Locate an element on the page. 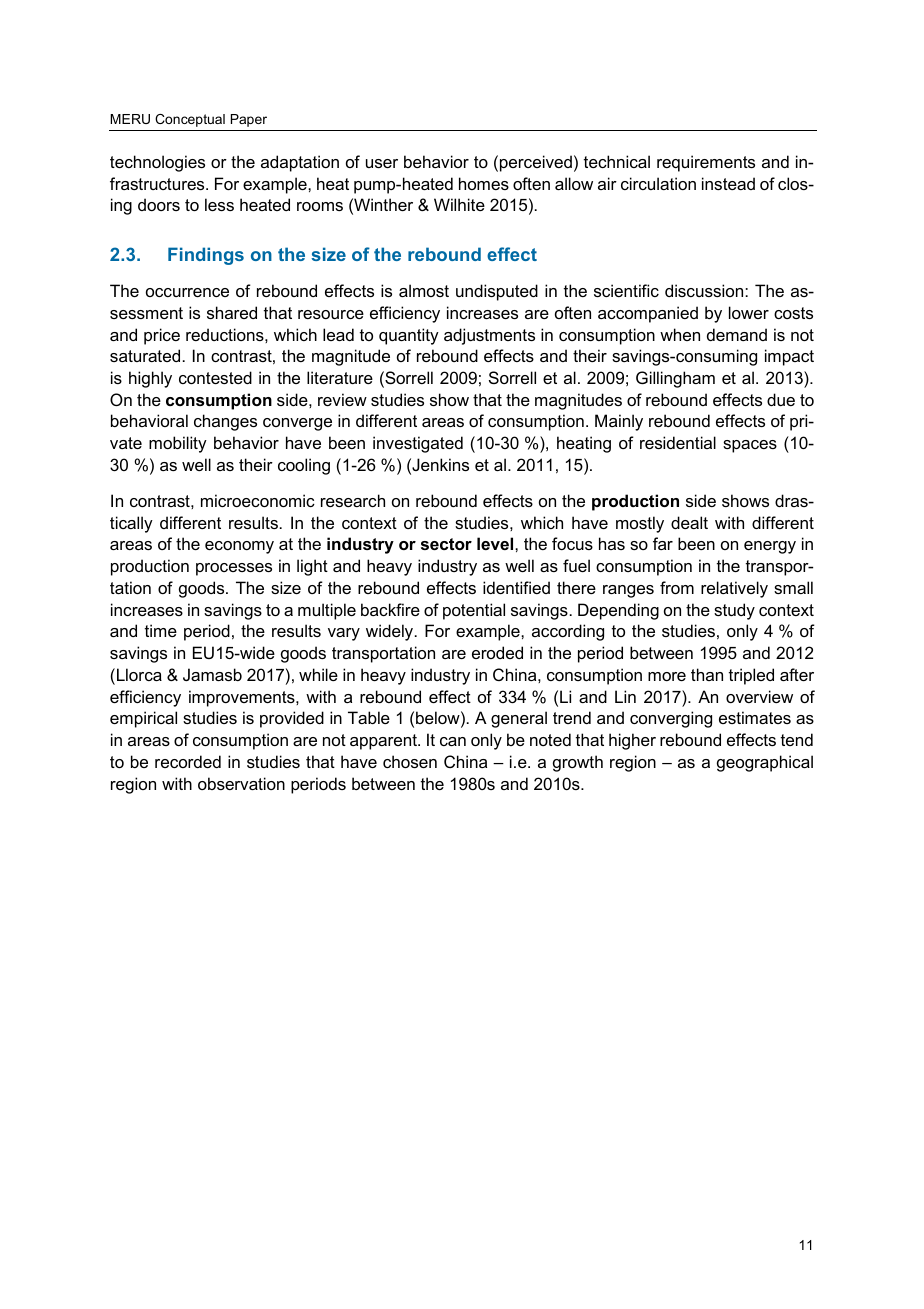 The image size is (924, 1309). geographical is located at coordinates (765, 763).
